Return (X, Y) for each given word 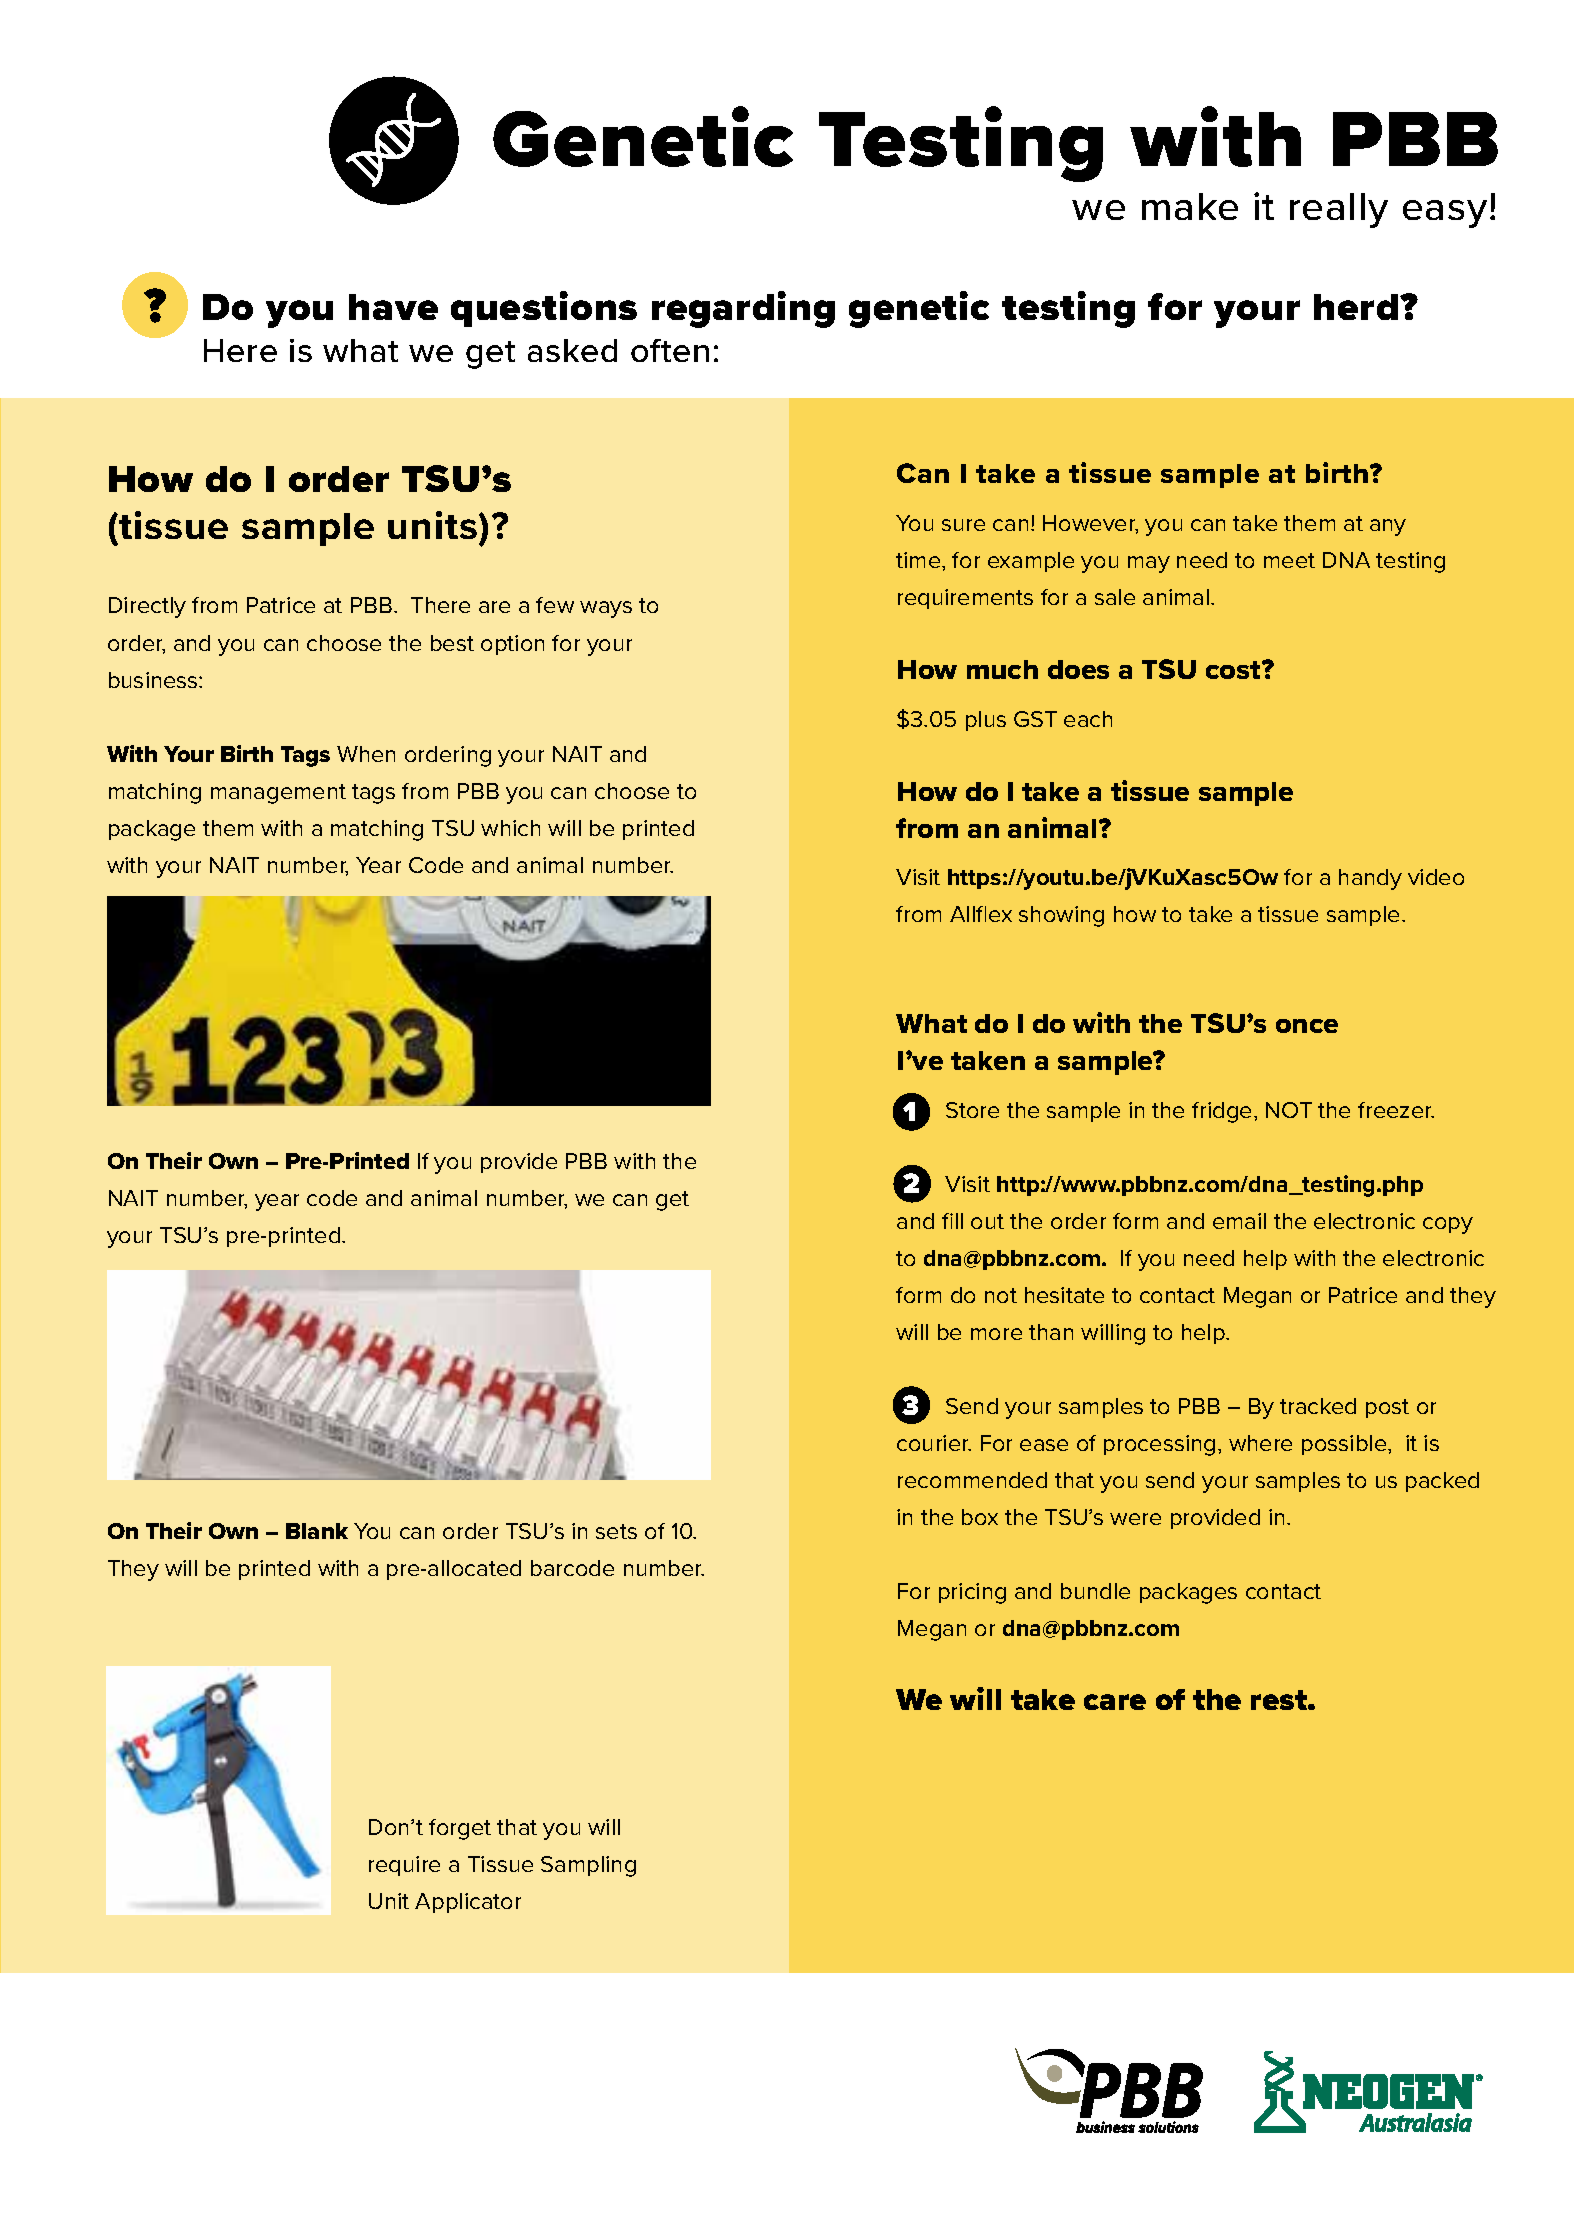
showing (1061, 916)
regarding (743, 309)
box (980, 1517)
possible (1345, 1445)
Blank (317, 1531)
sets (616, 1531)
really (1339, 210)
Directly (147, 607)
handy (1370, 879)
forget (460, 1829)
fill (952, 1221)
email (1239, 1221)
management (278, 794)
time (919, 560)
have (393, 307)
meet (1289, 560)
